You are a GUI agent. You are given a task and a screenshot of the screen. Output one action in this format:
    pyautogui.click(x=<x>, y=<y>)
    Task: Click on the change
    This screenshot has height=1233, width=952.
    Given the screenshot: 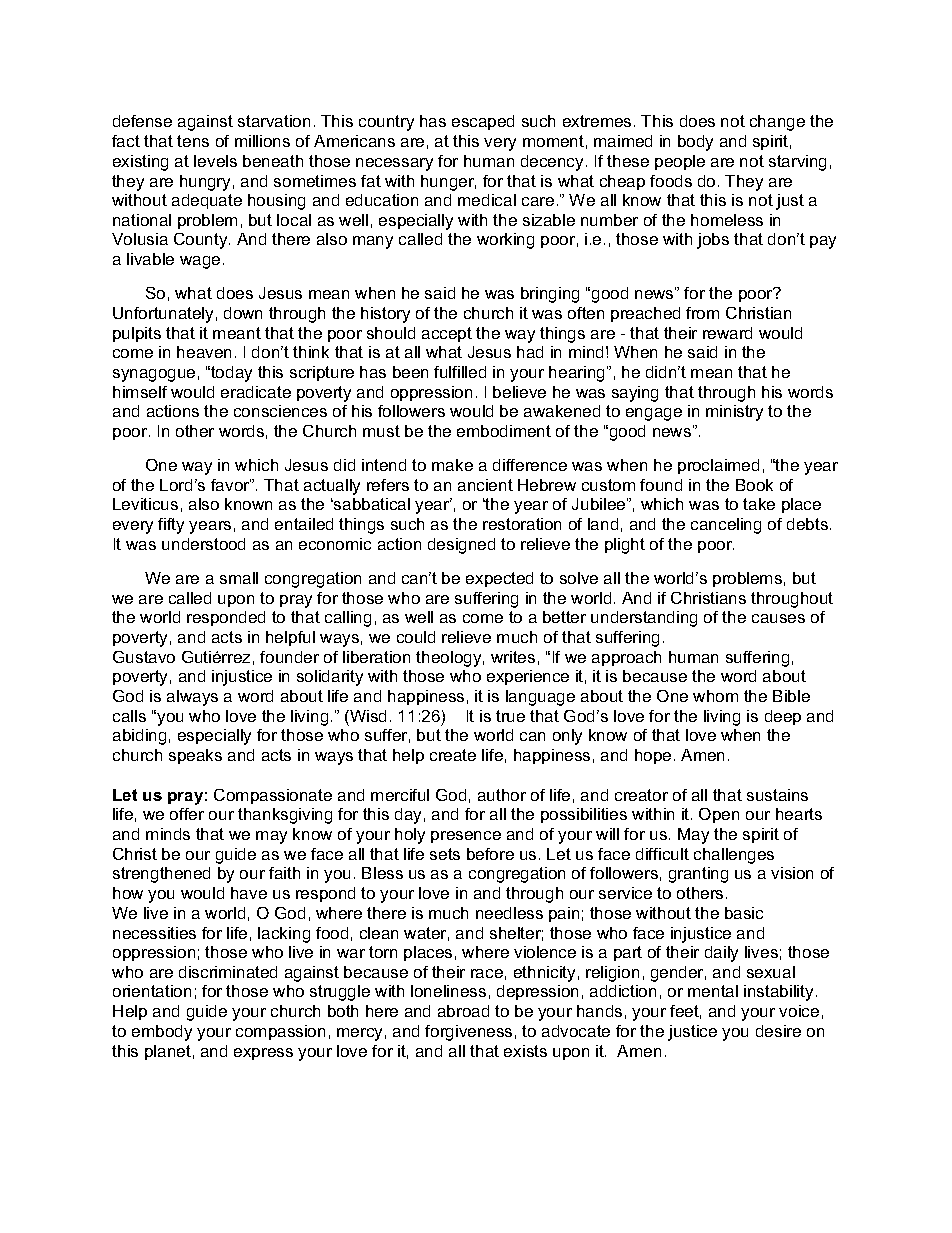 What is the action you would take?
    pyautogui.click(x=777, y=123)
